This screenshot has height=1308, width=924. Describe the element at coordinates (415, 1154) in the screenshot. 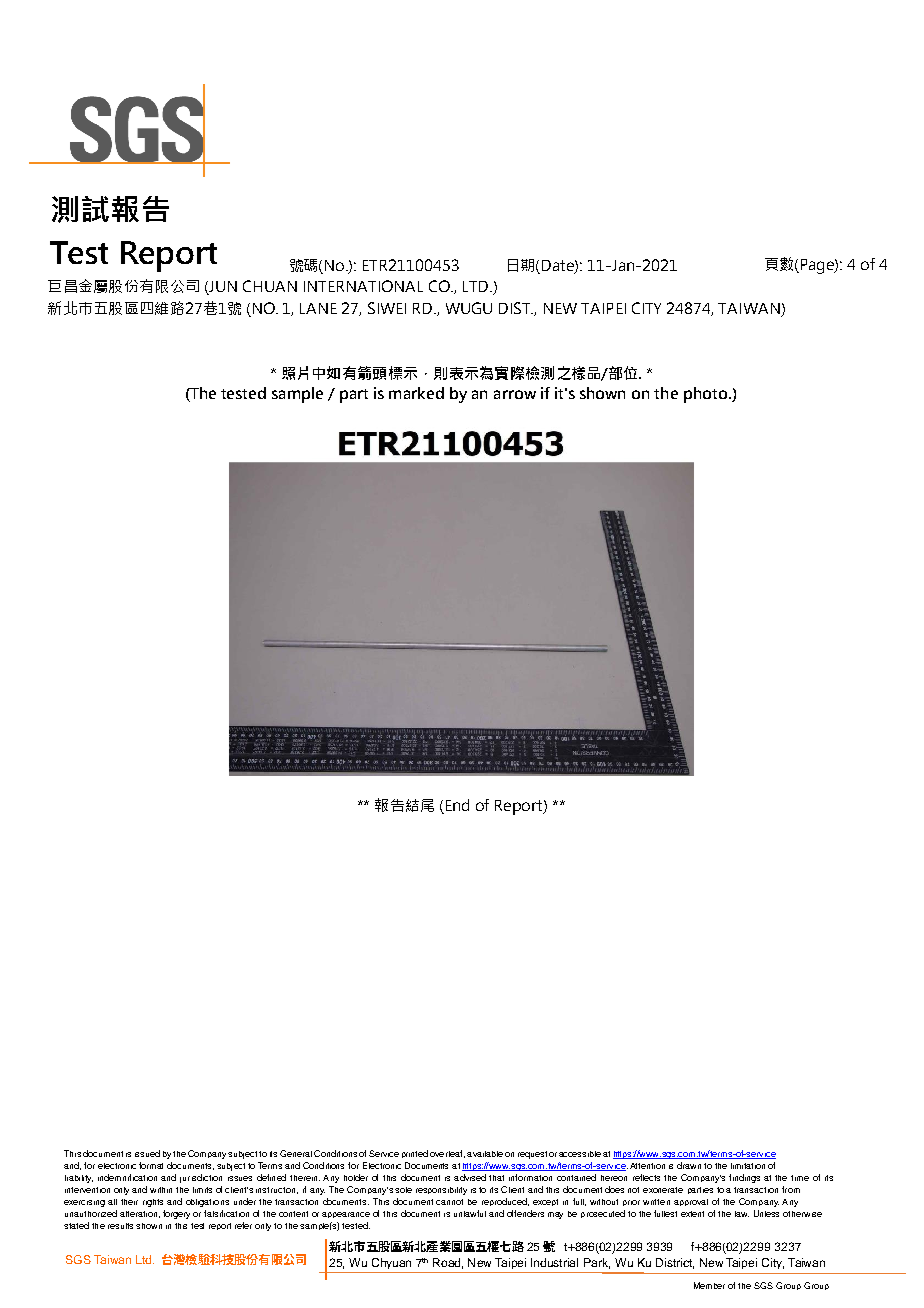

I see `printed` at that location.
